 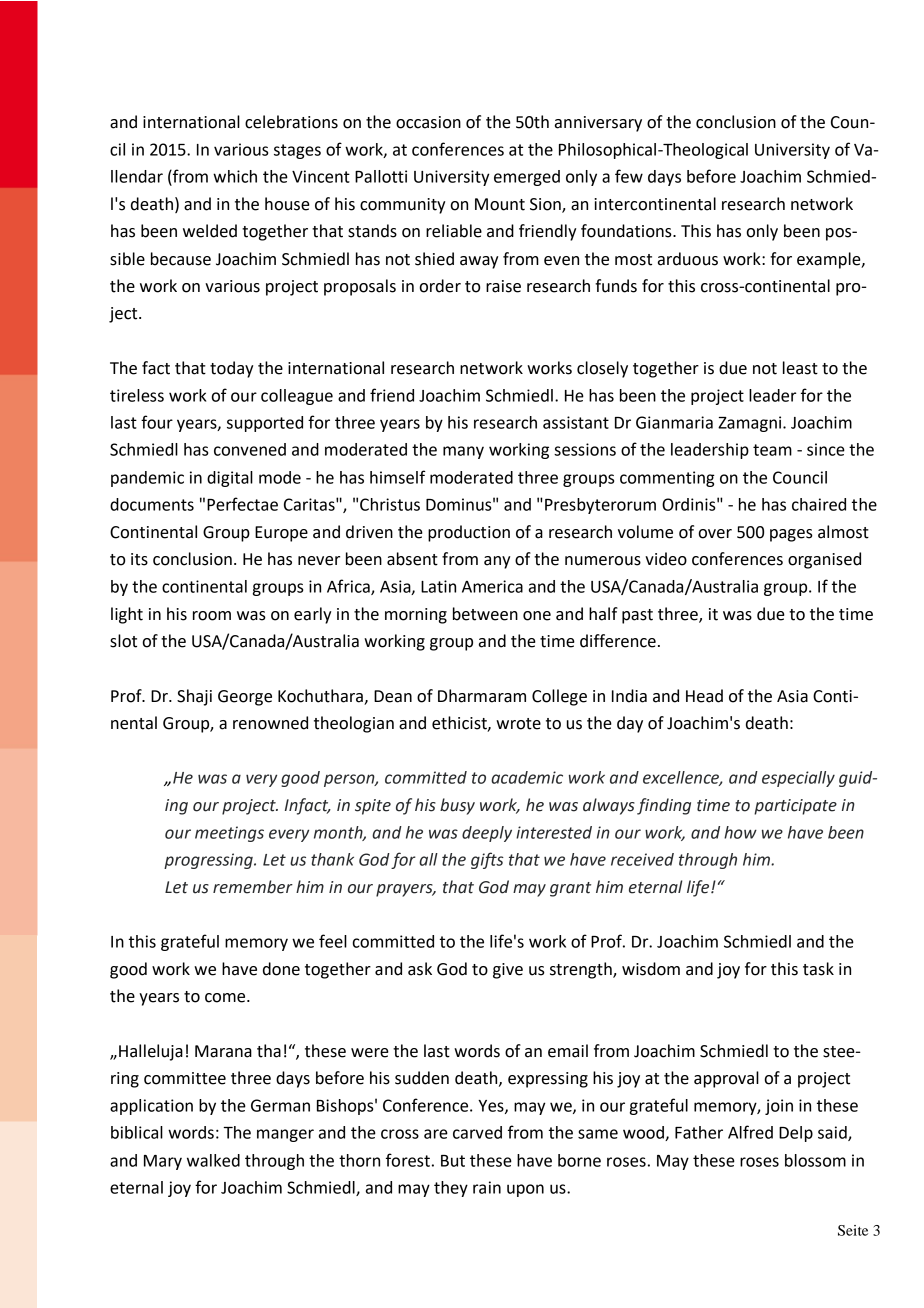 I want to click on emerged, so click(x=527, y=178).
